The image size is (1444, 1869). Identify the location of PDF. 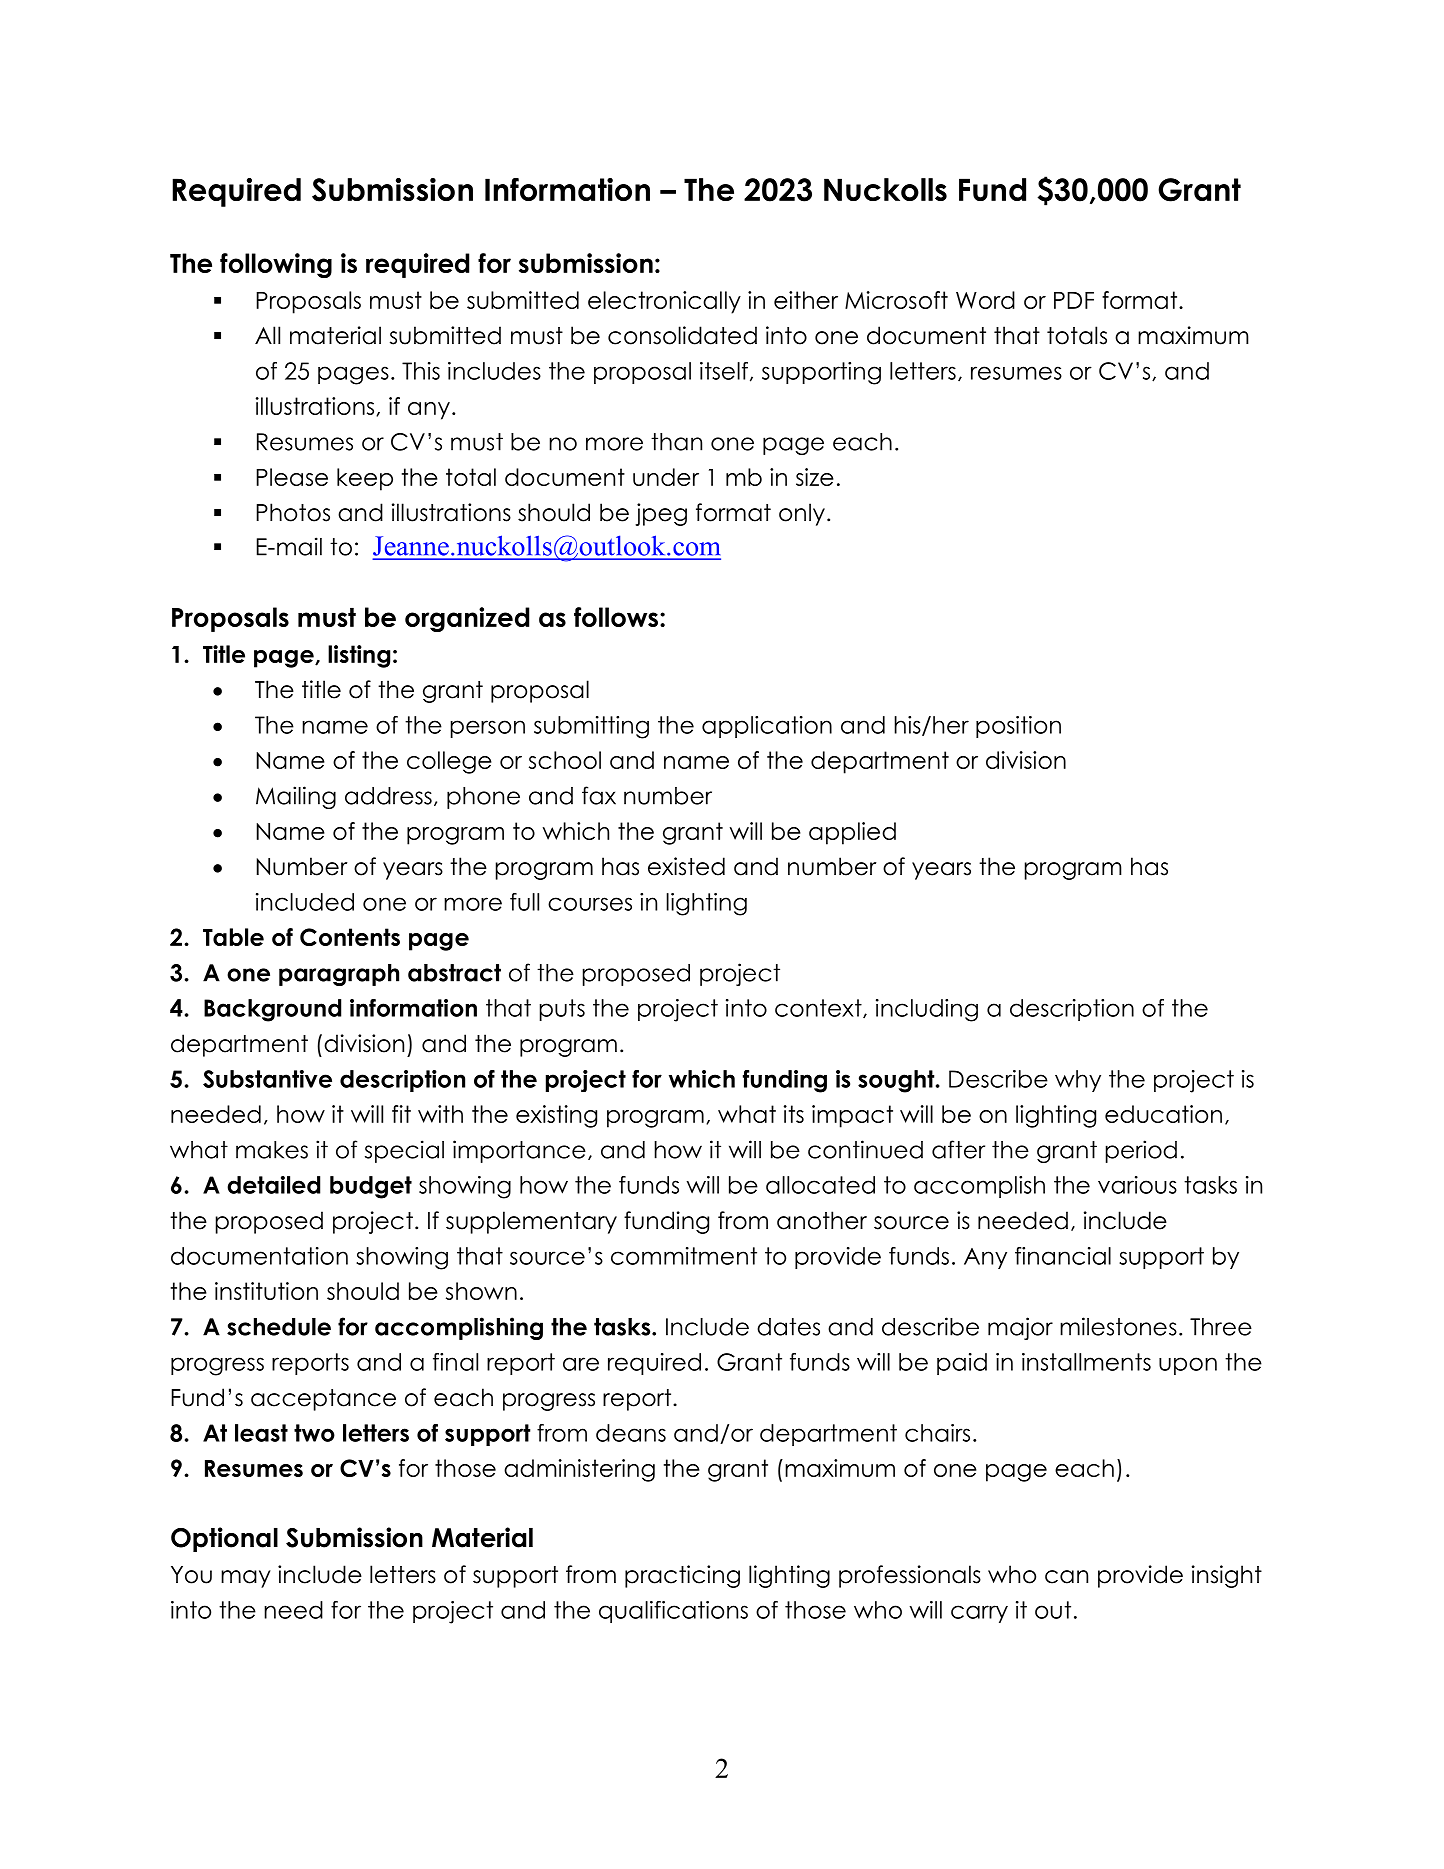
(1074, 300).
